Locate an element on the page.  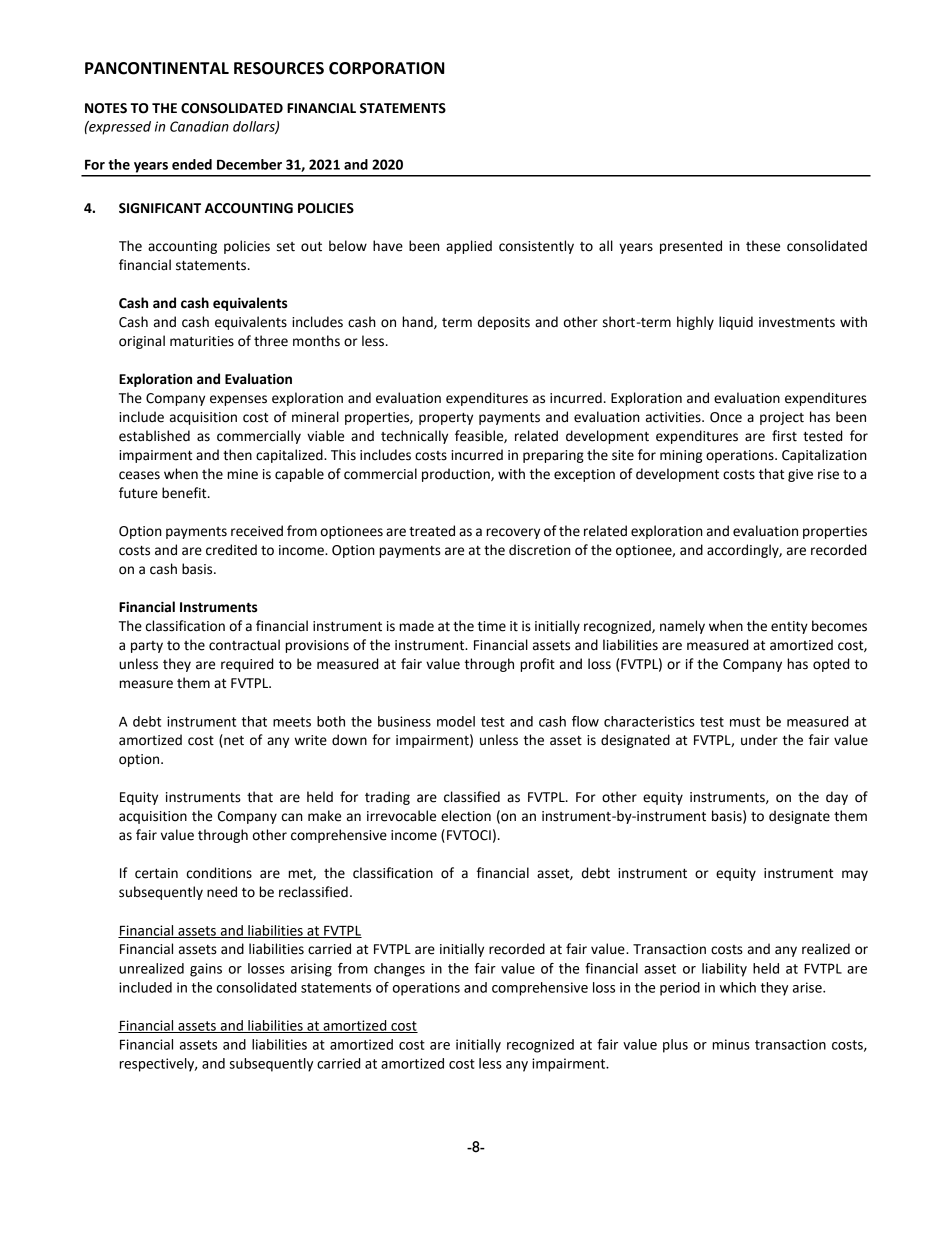
entity is located at coordinates (789, 627).
